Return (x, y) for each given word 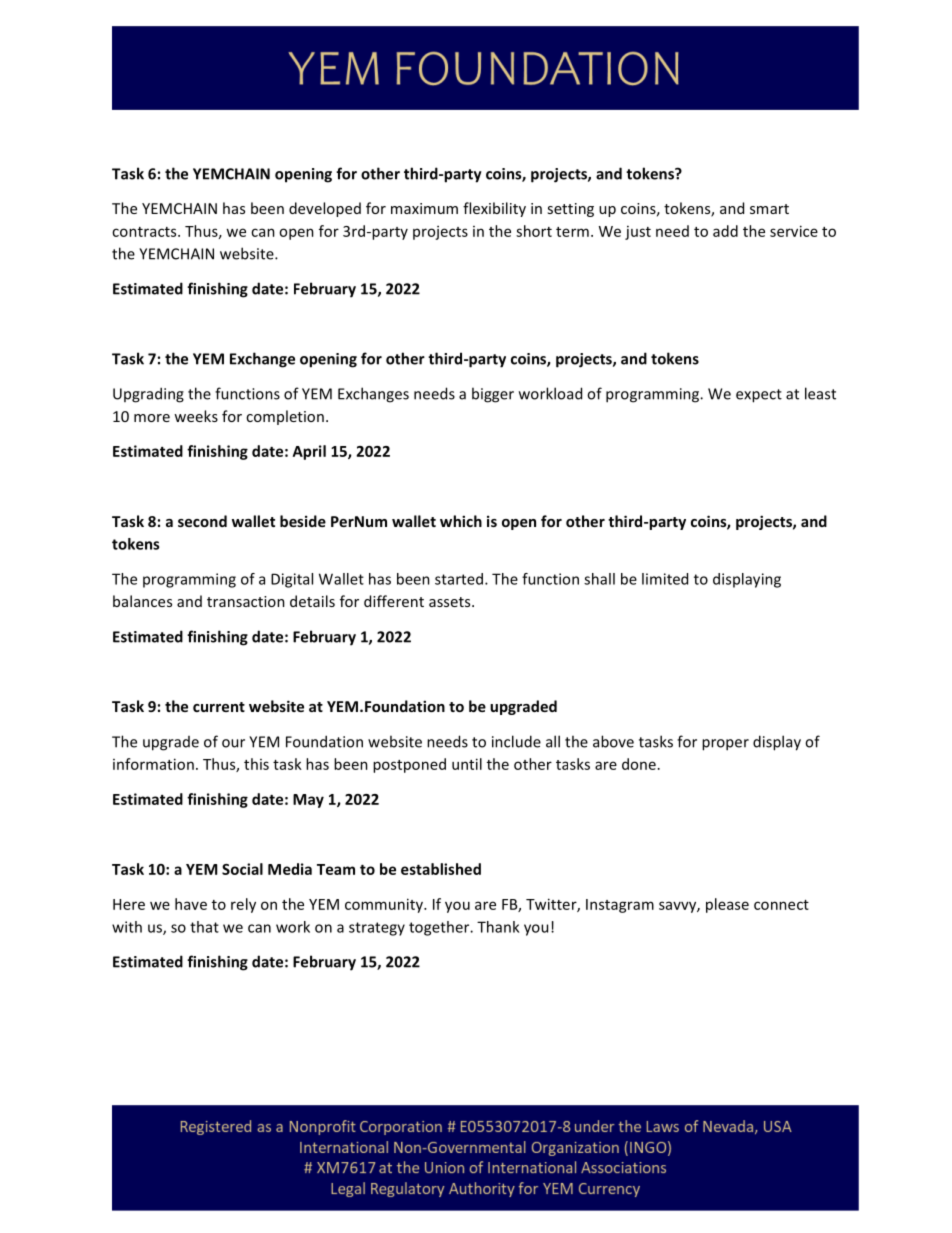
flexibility (494, 209)
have (191, 904)
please (727, 905)
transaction (246, 601)
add (725, 231)
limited (665, 579)
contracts (145, 232)
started (460, 579)
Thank (498, 927)
